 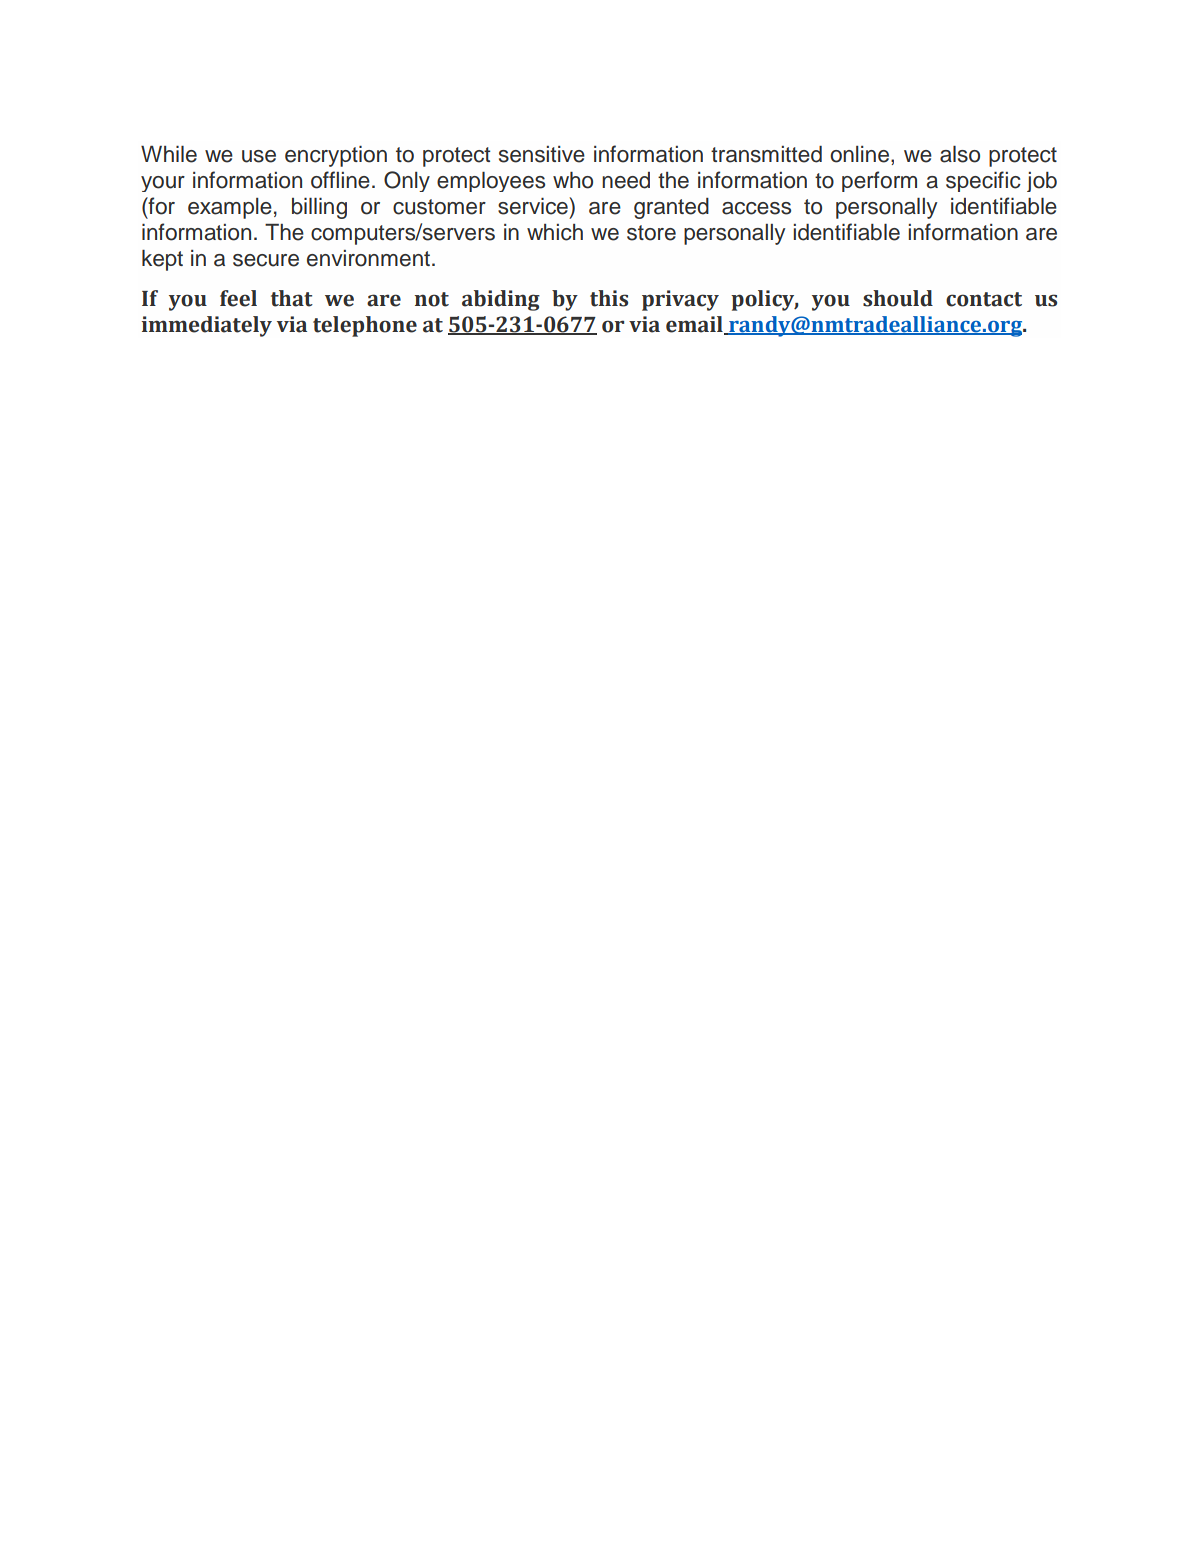 I want to click on store, so click(x=651, y=233).
